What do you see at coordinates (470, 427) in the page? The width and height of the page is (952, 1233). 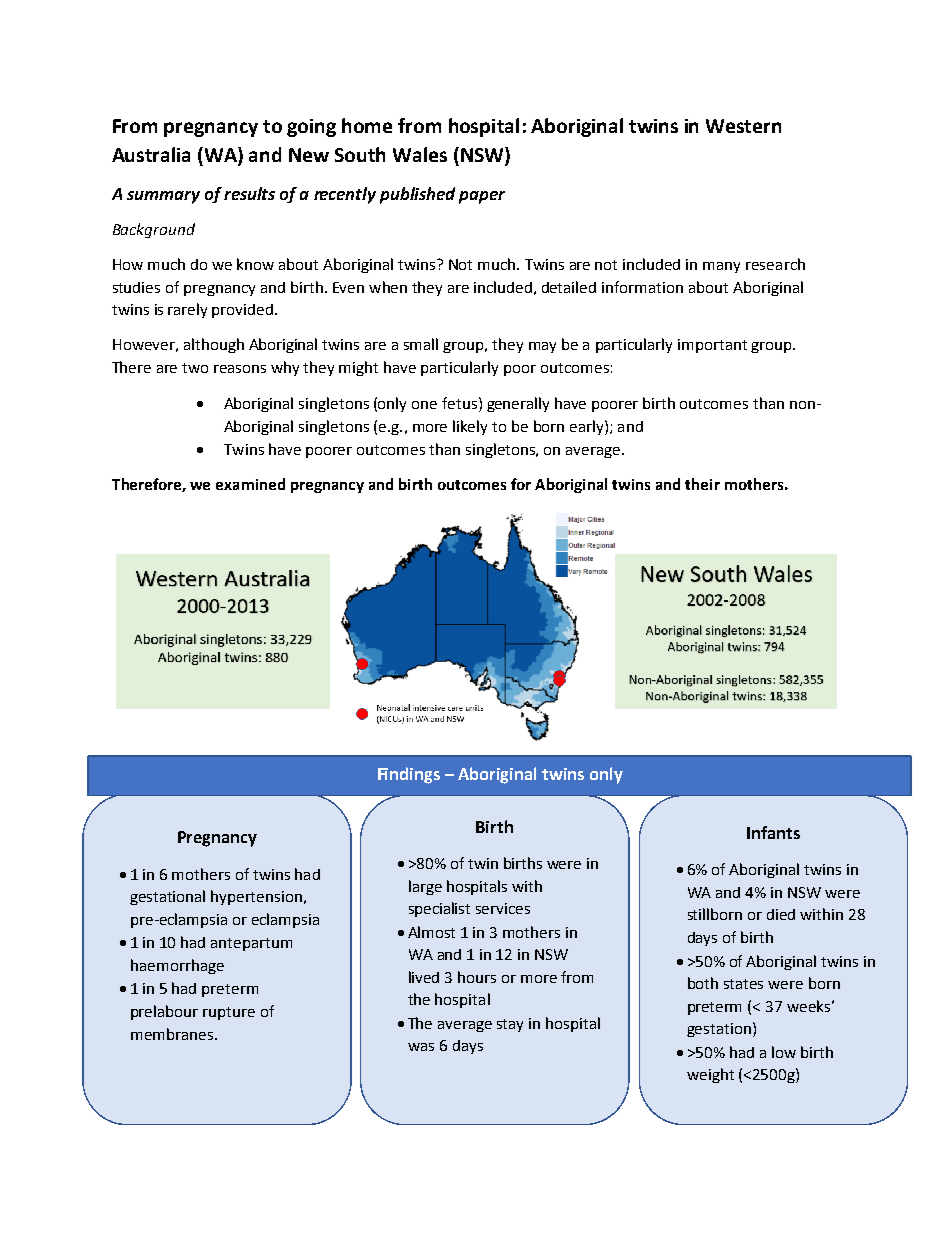 I see `likely` at bounding box center [470, 427].
